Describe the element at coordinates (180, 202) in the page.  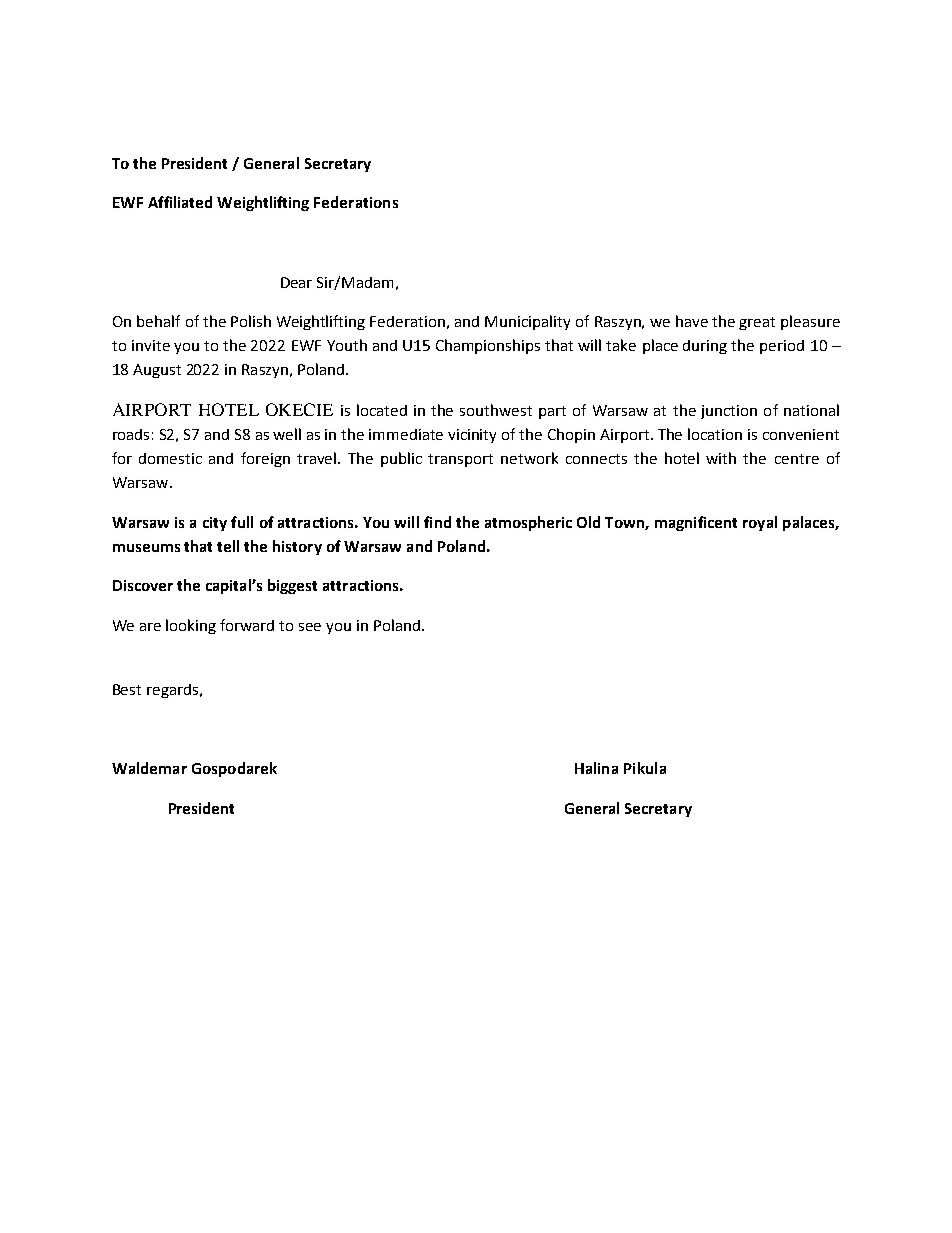
I see `Affiliated` at that location.
